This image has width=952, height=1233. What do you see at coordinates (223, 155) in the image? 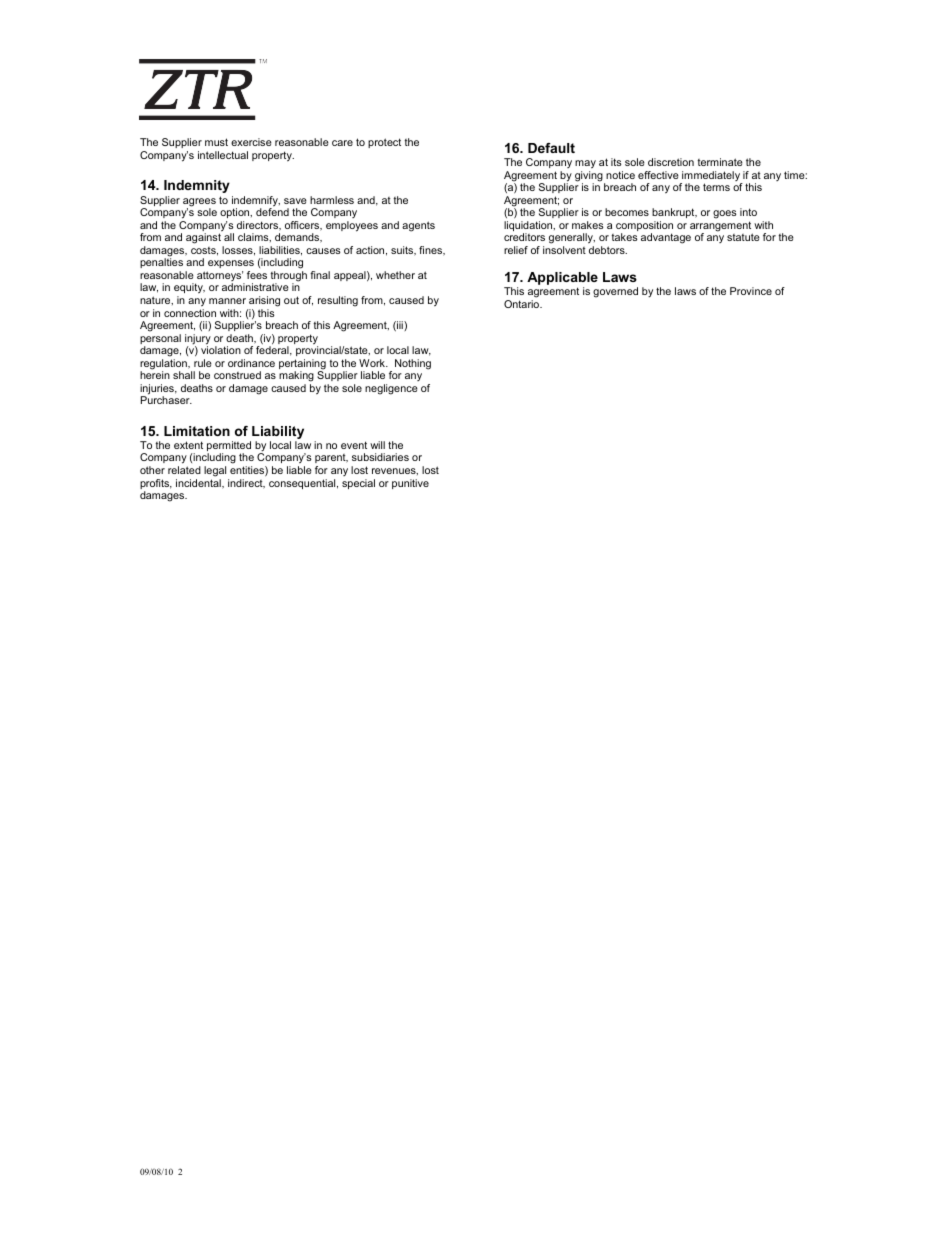
I see `intellectual` at bounding box center [223, 155].
